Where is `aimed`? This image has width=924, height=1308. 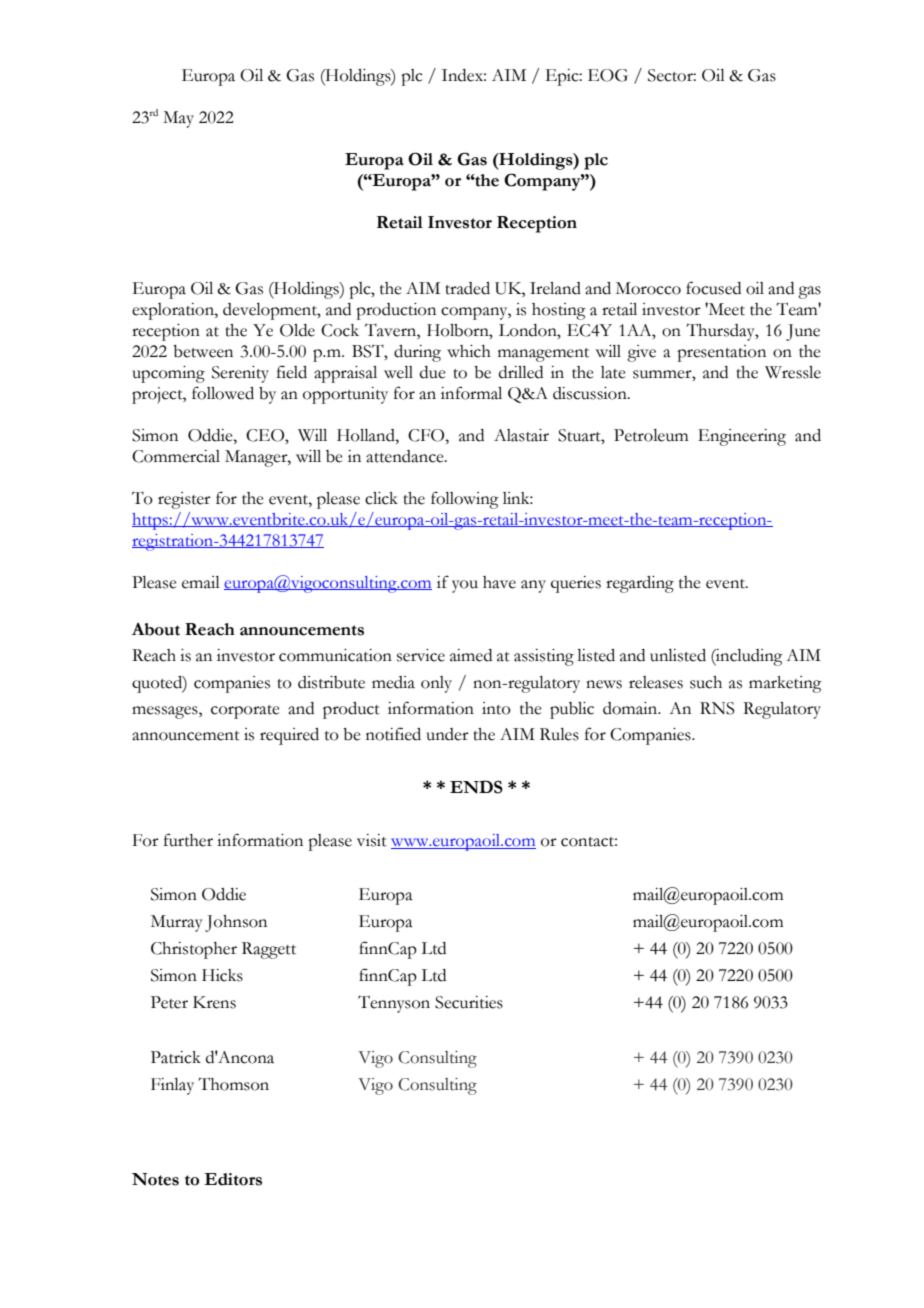 aimed is located at coordinates (471, 655).
